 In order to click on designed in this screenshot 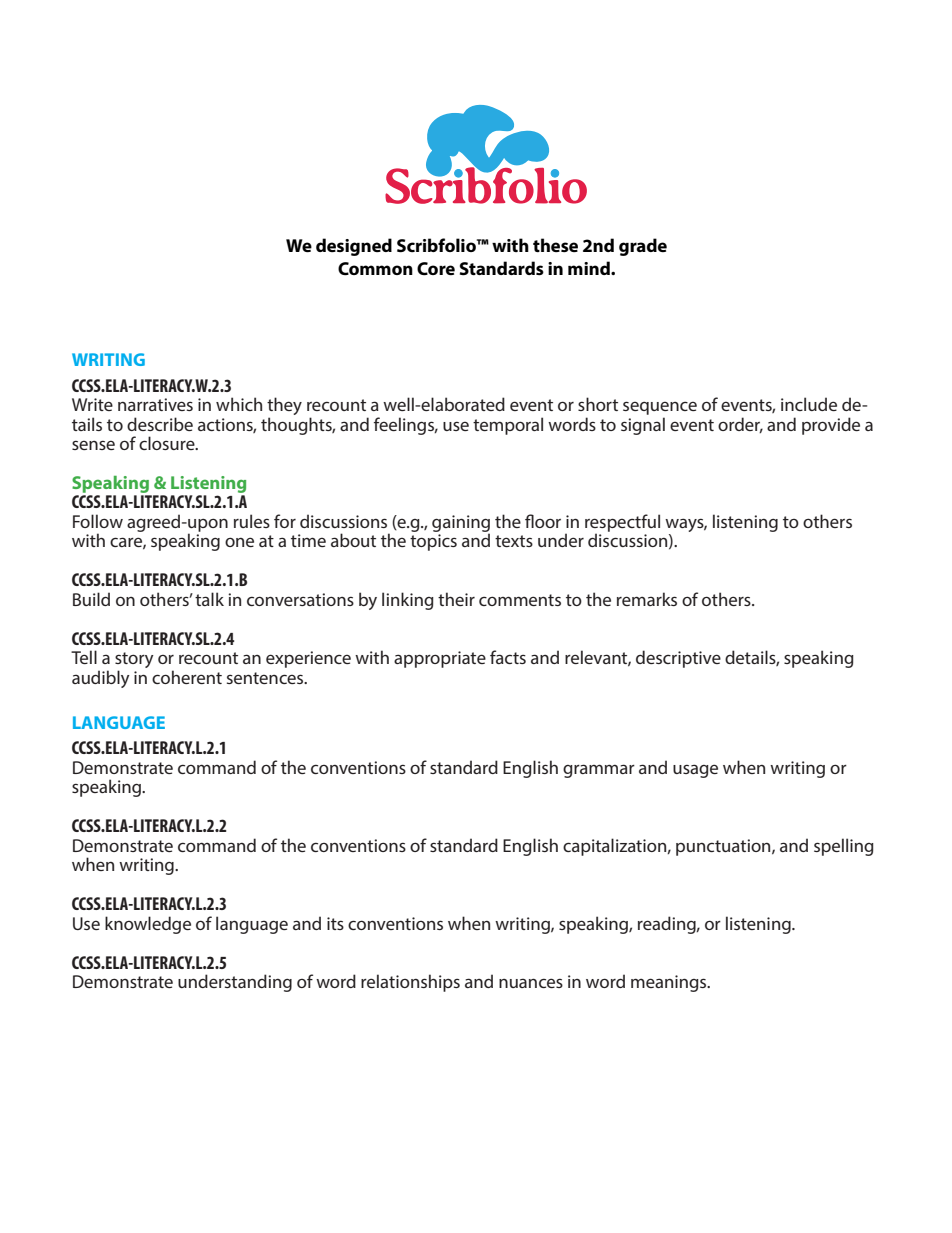, I will do `click(354, 247)`.
